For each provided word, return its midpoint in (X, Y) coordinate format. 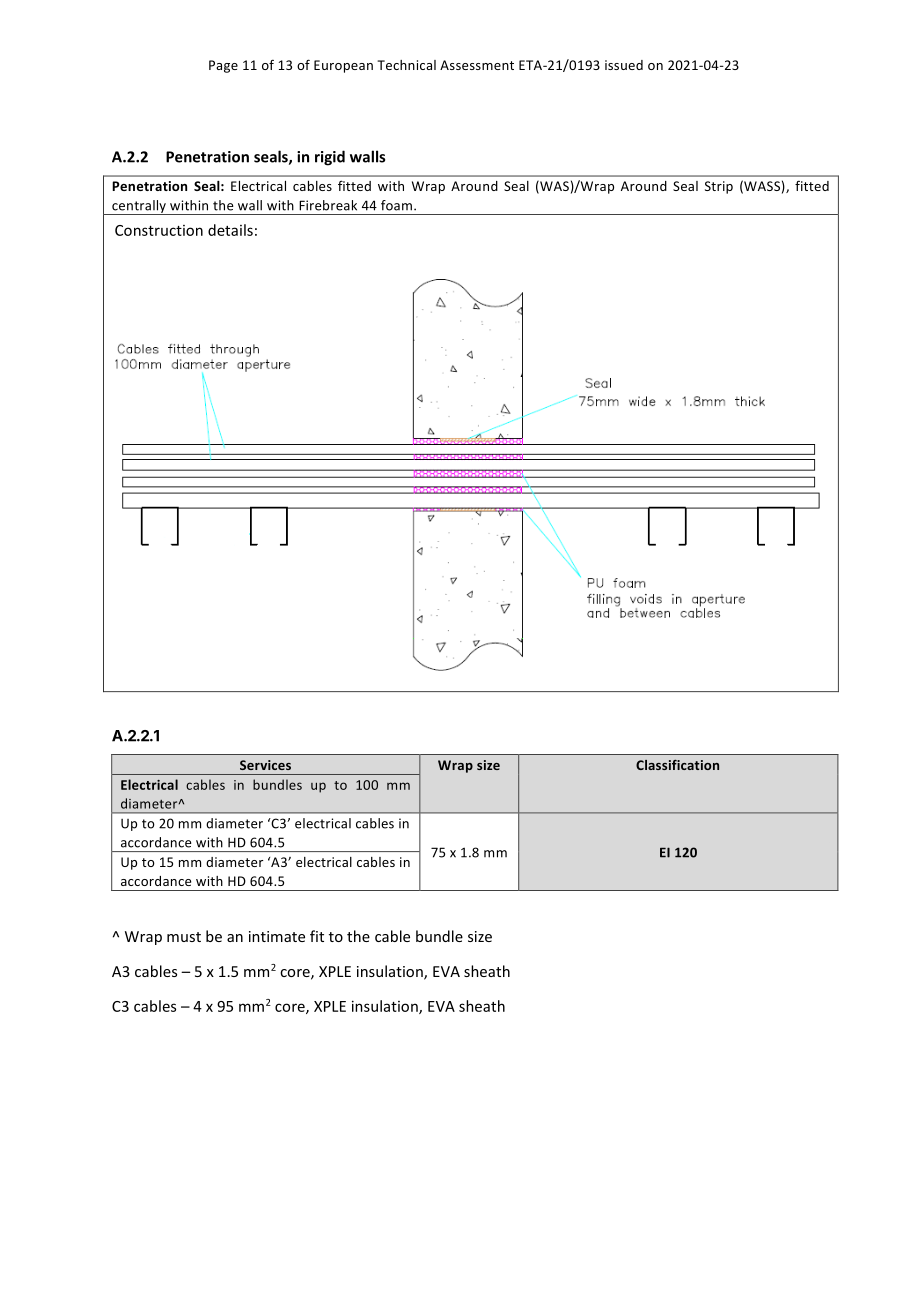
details (230, 230)
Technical (406, 65)
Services (265, 765)
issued (624, 65)
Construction (159, 230)
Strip (719, 187)
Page (223, 66)
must (184, 937)
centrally (139, 207)
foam (398, 205)
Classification (677, 765)
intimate (277, 936)
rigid (330, 158)
